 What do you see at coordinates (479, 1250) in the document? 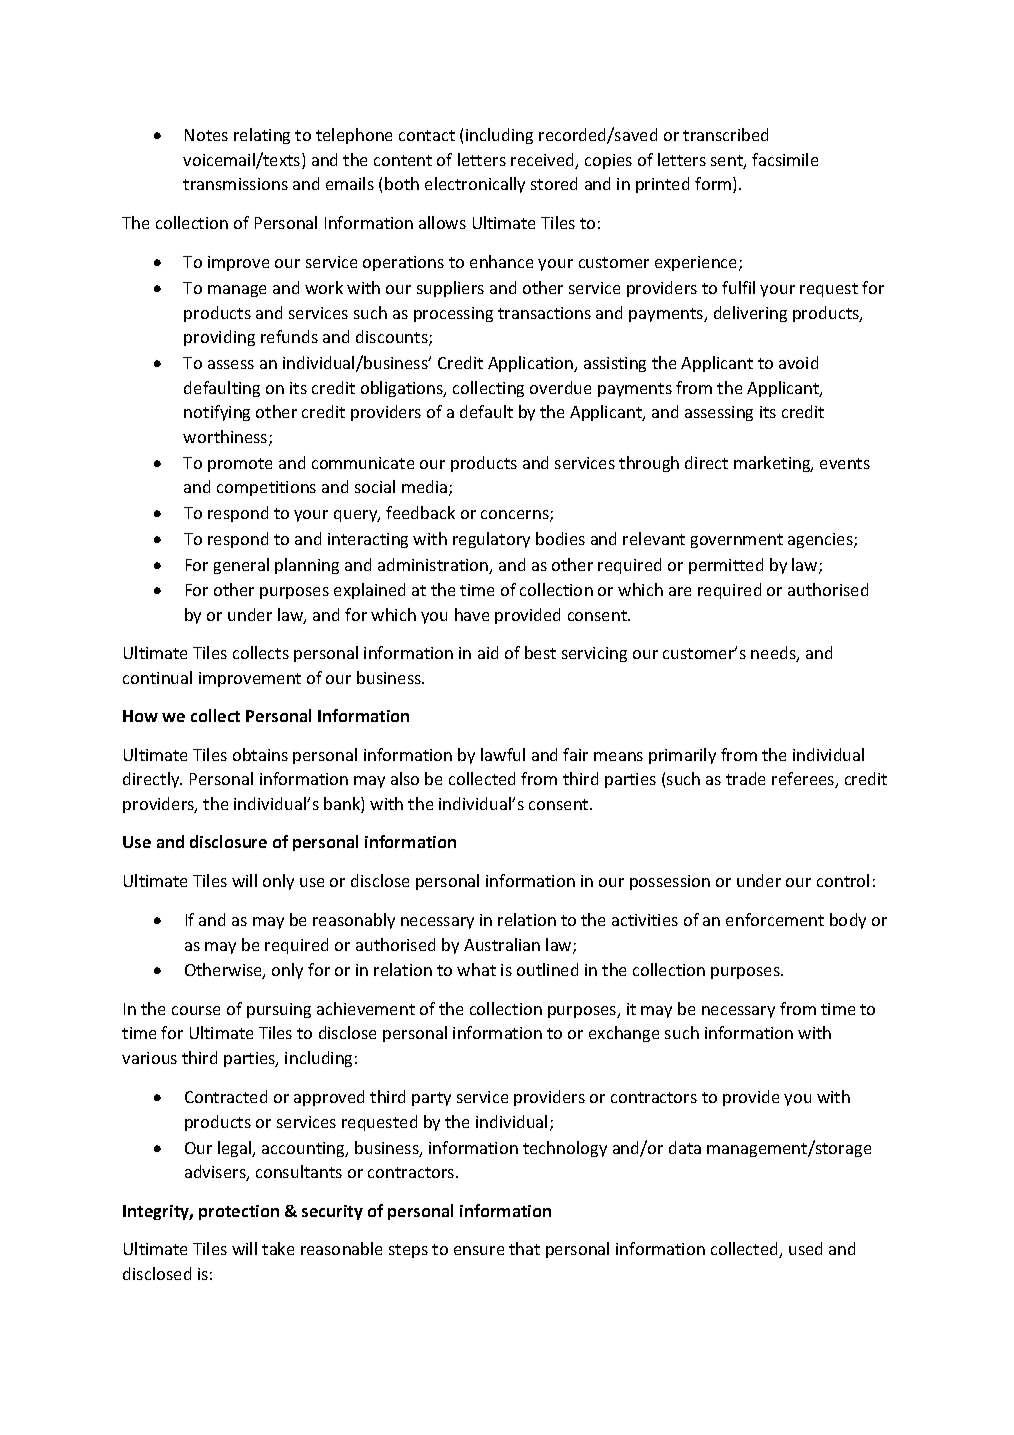
I see `ensure` at bounding box center [479, 1250].
